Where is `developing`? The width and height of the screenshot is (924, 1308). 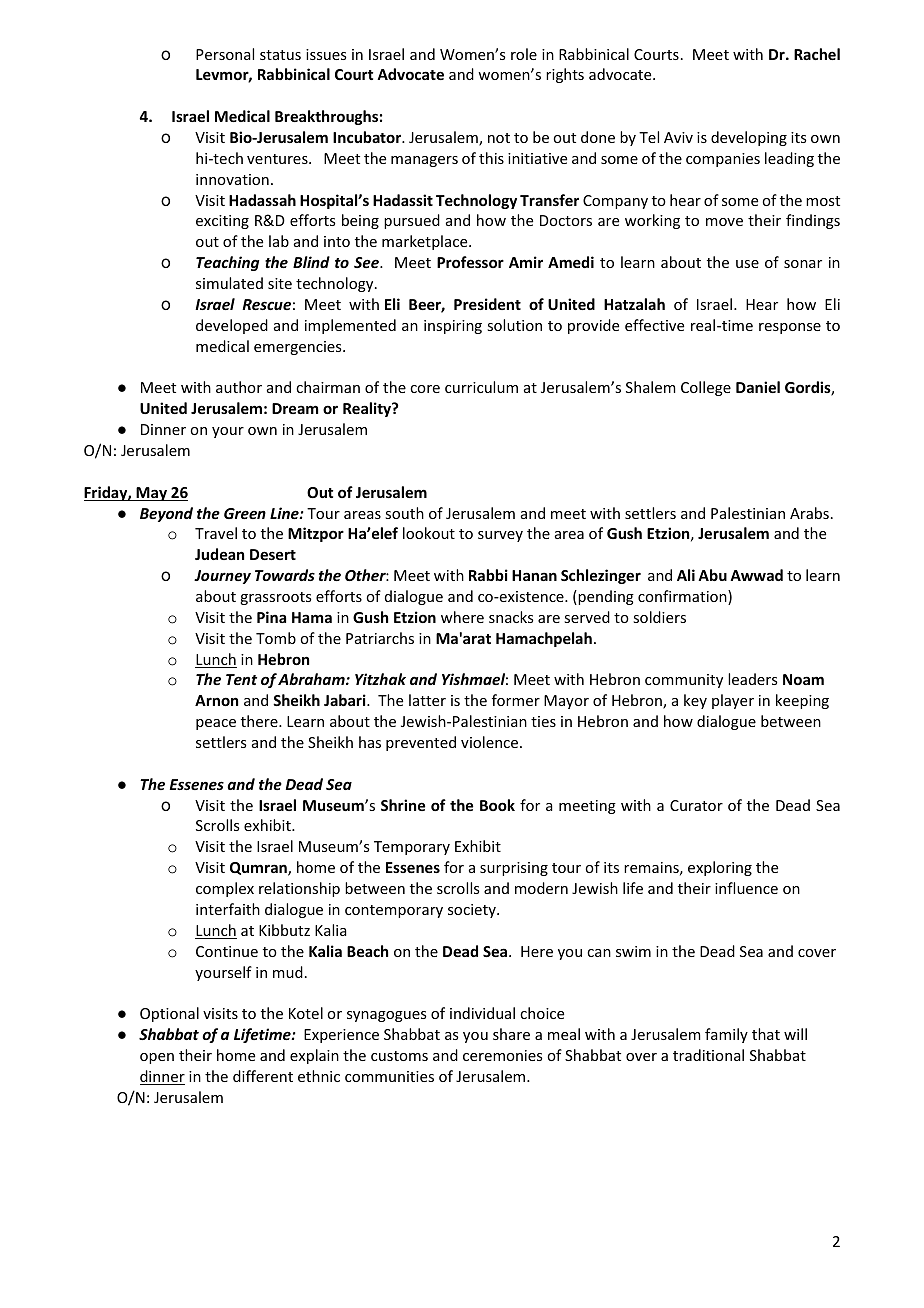
developing is located at coordinates (749, 138).
